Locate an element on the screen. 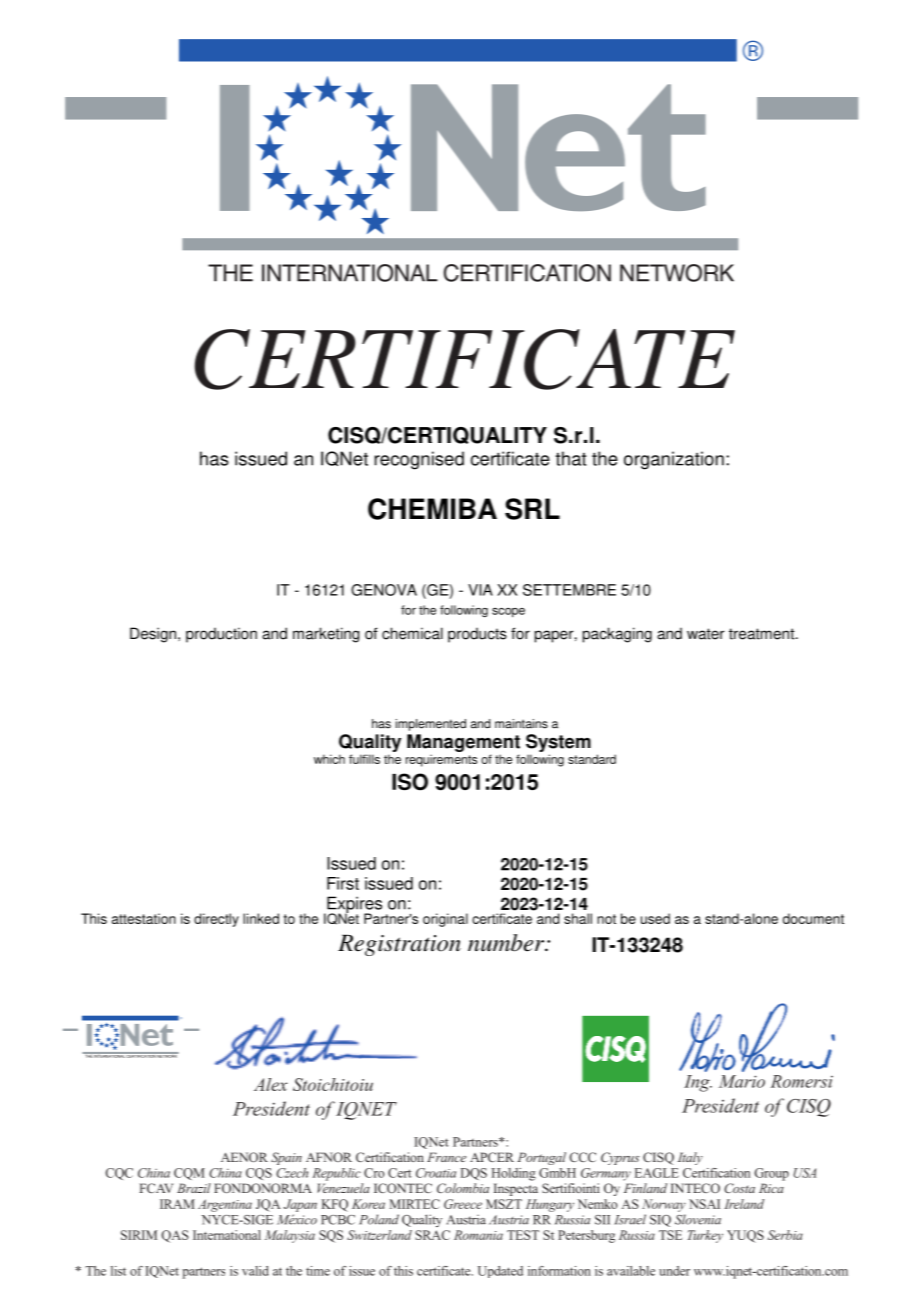 The image size is (924, 1308). QAS is located at coordinates (175, 1236).
